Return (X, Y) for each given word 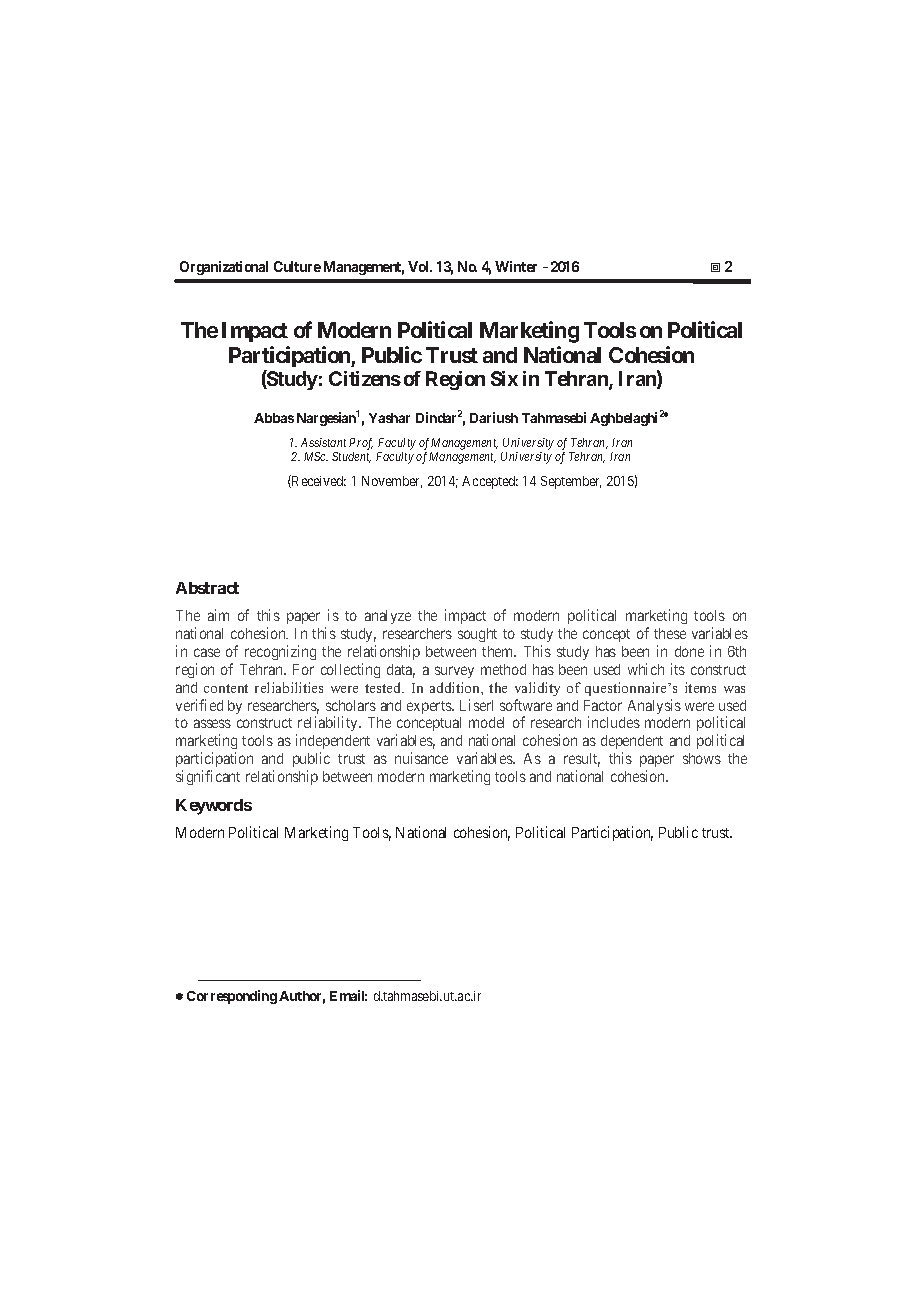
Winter (516, 266)
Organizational (224, 268)
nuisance (421, 758)
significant (208, 777)
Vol (420, 266)
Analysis (654, 706)
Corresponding (232, 997)
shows (702, 758)
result (582, 760)
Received (318, 481)
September (571, 482)
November (392, 482)
